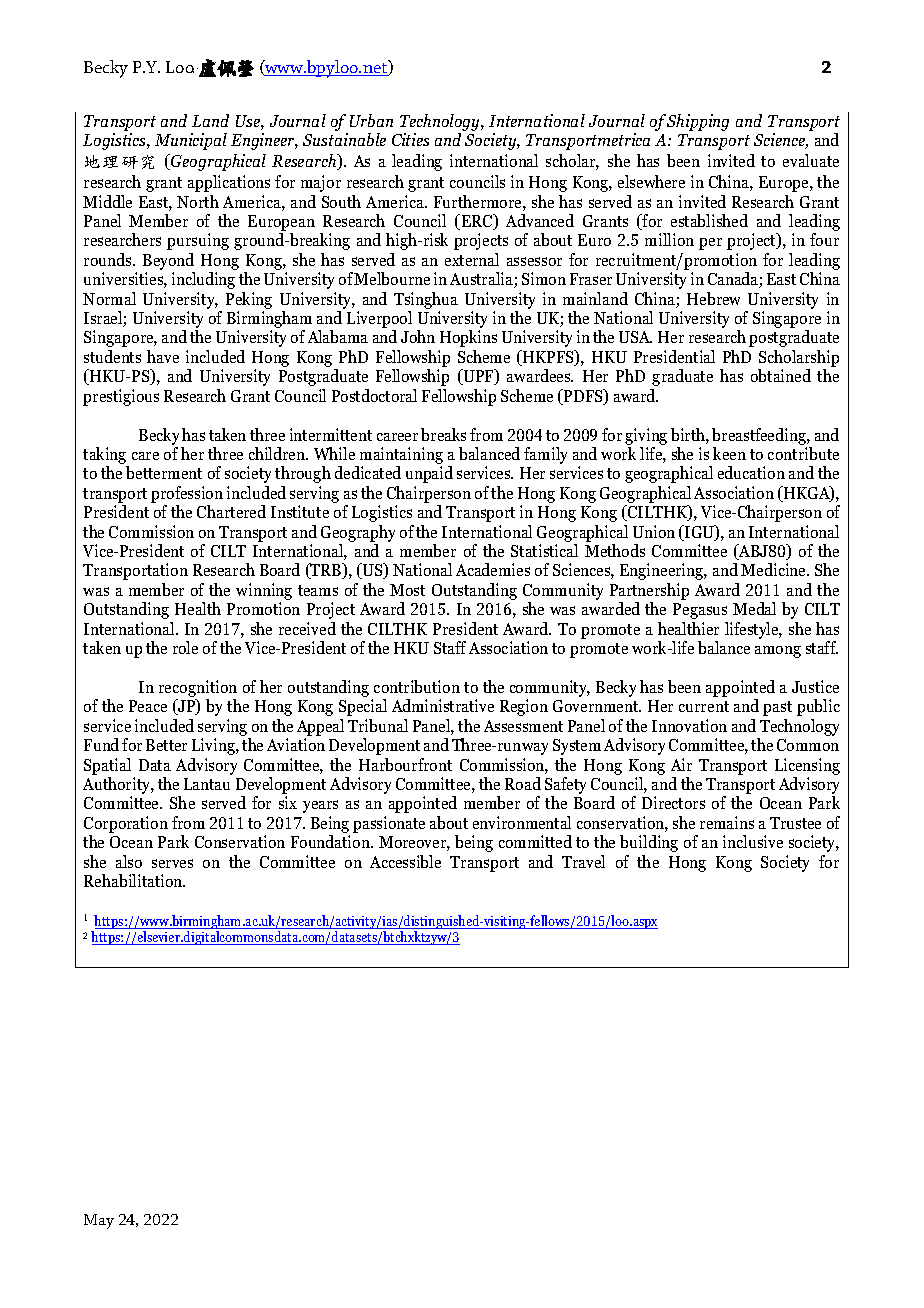 This page has height=1308, width=924. What do you see at coordinates (405, 861) in the page?
I see `Accessible` at bounding box center [405, 861].
